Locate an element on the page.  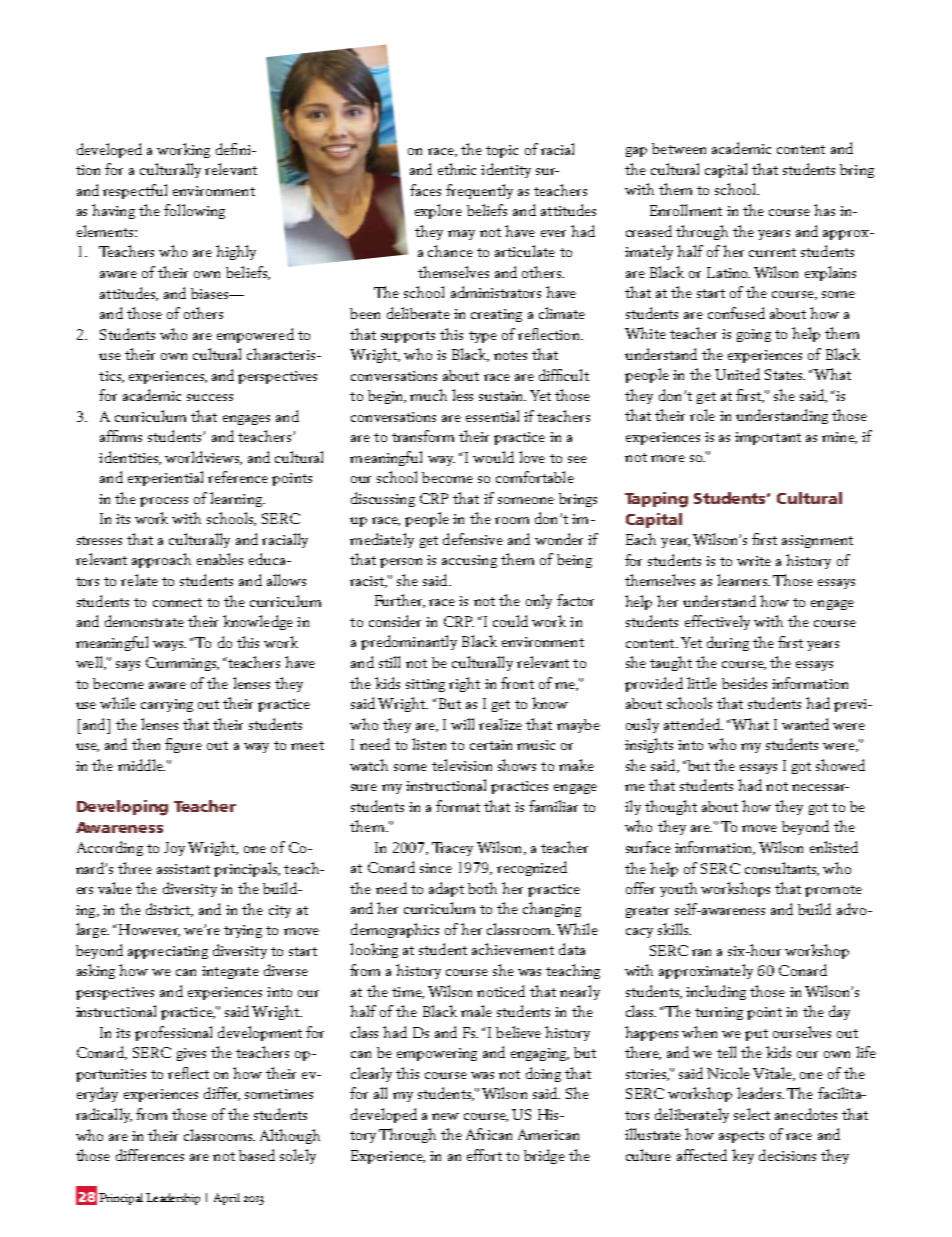
has is located at coordinates (824, 210).
